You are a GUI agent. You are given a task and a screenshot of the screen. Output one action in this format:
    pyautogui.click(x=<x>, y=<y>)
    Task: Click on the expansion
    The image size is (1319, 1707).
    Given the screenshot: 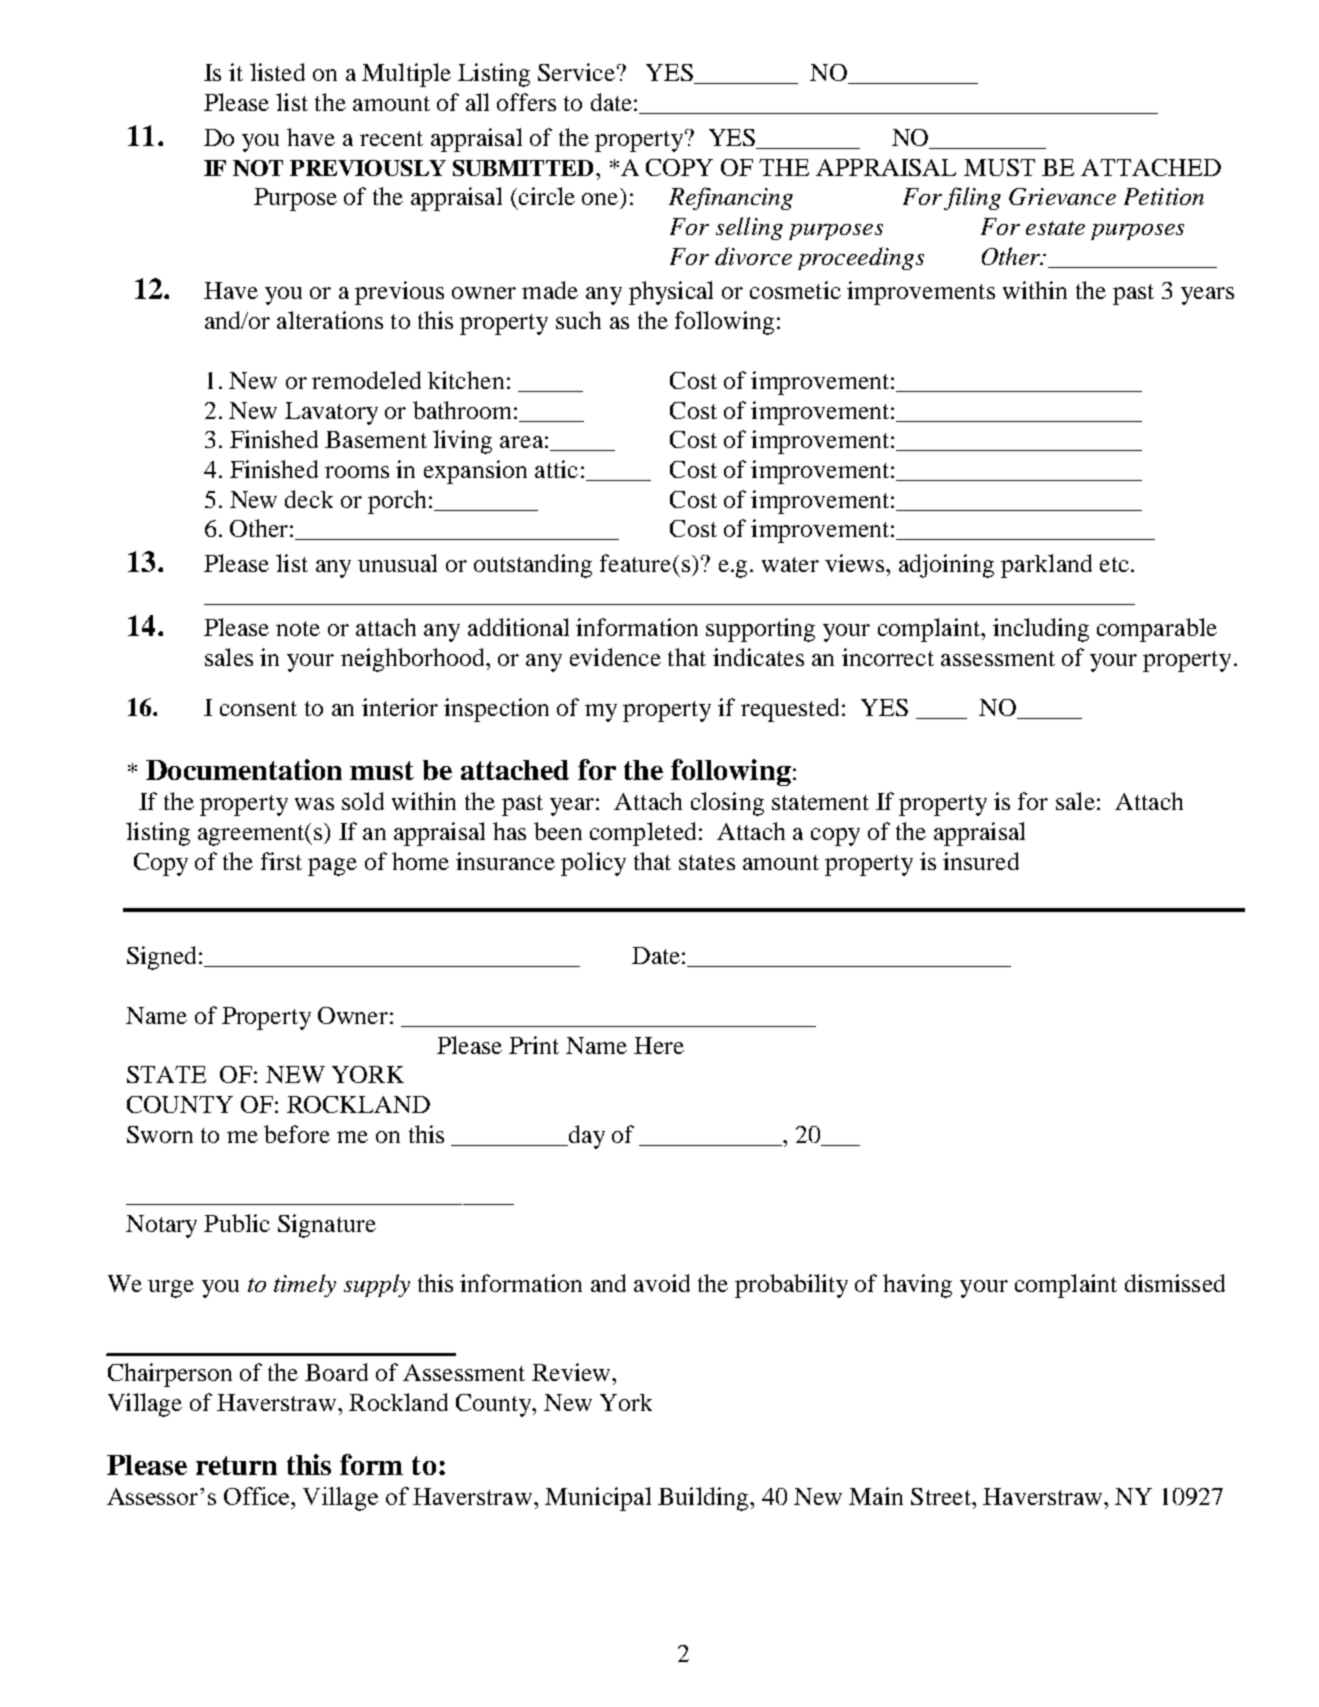 What is the action you would take?
    pyautogui.click(x=475, y=472)
